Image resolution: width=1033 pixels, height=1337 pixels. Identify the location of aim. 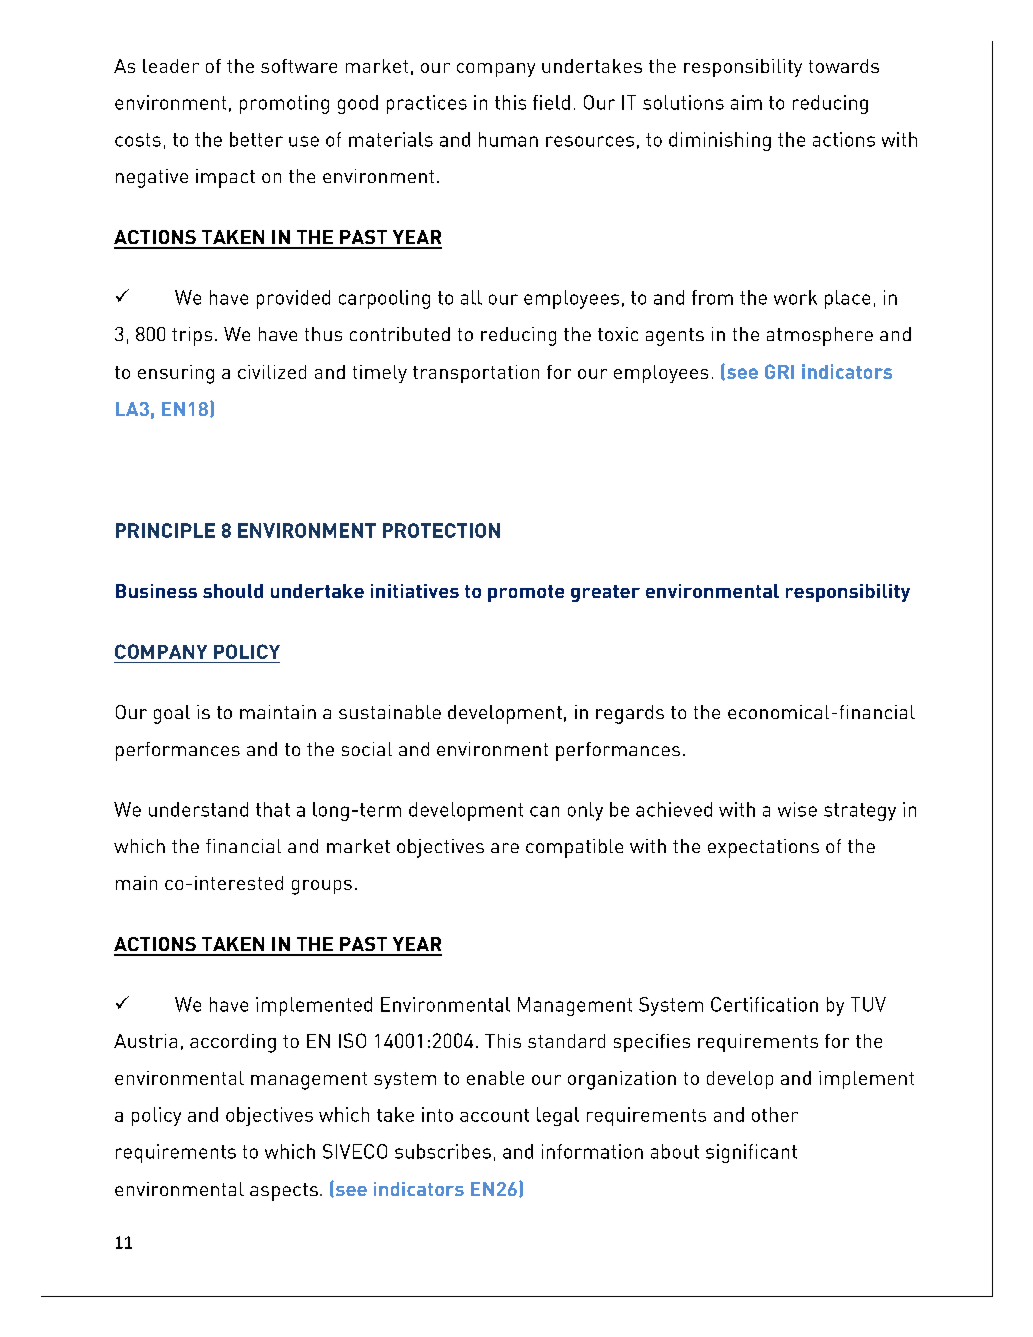
(746, 102).
